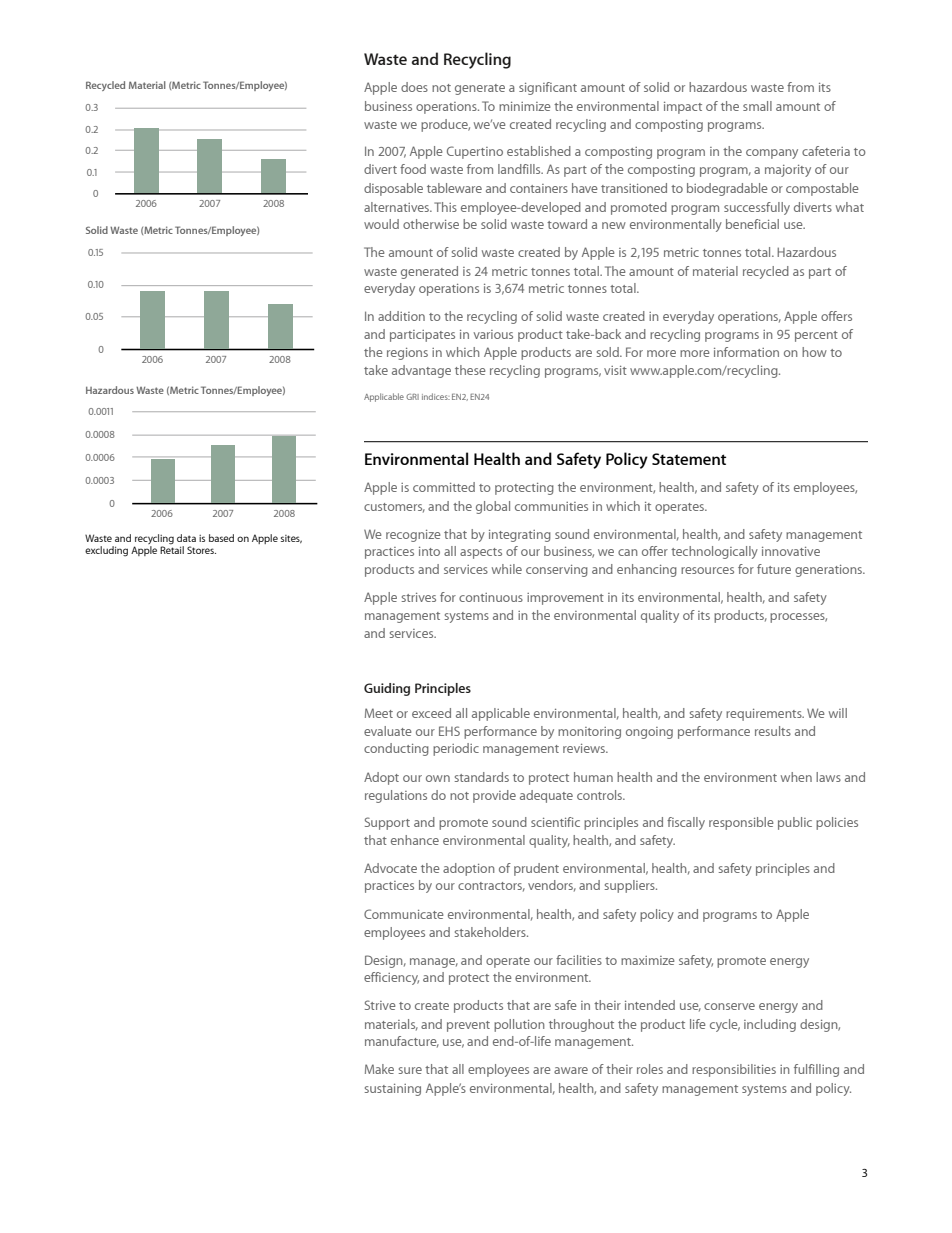 This document has height=1233, width=952. What do you see at coordinates (456, 749) in the document?
I see `periodic` at bounding box center [456, 749].
